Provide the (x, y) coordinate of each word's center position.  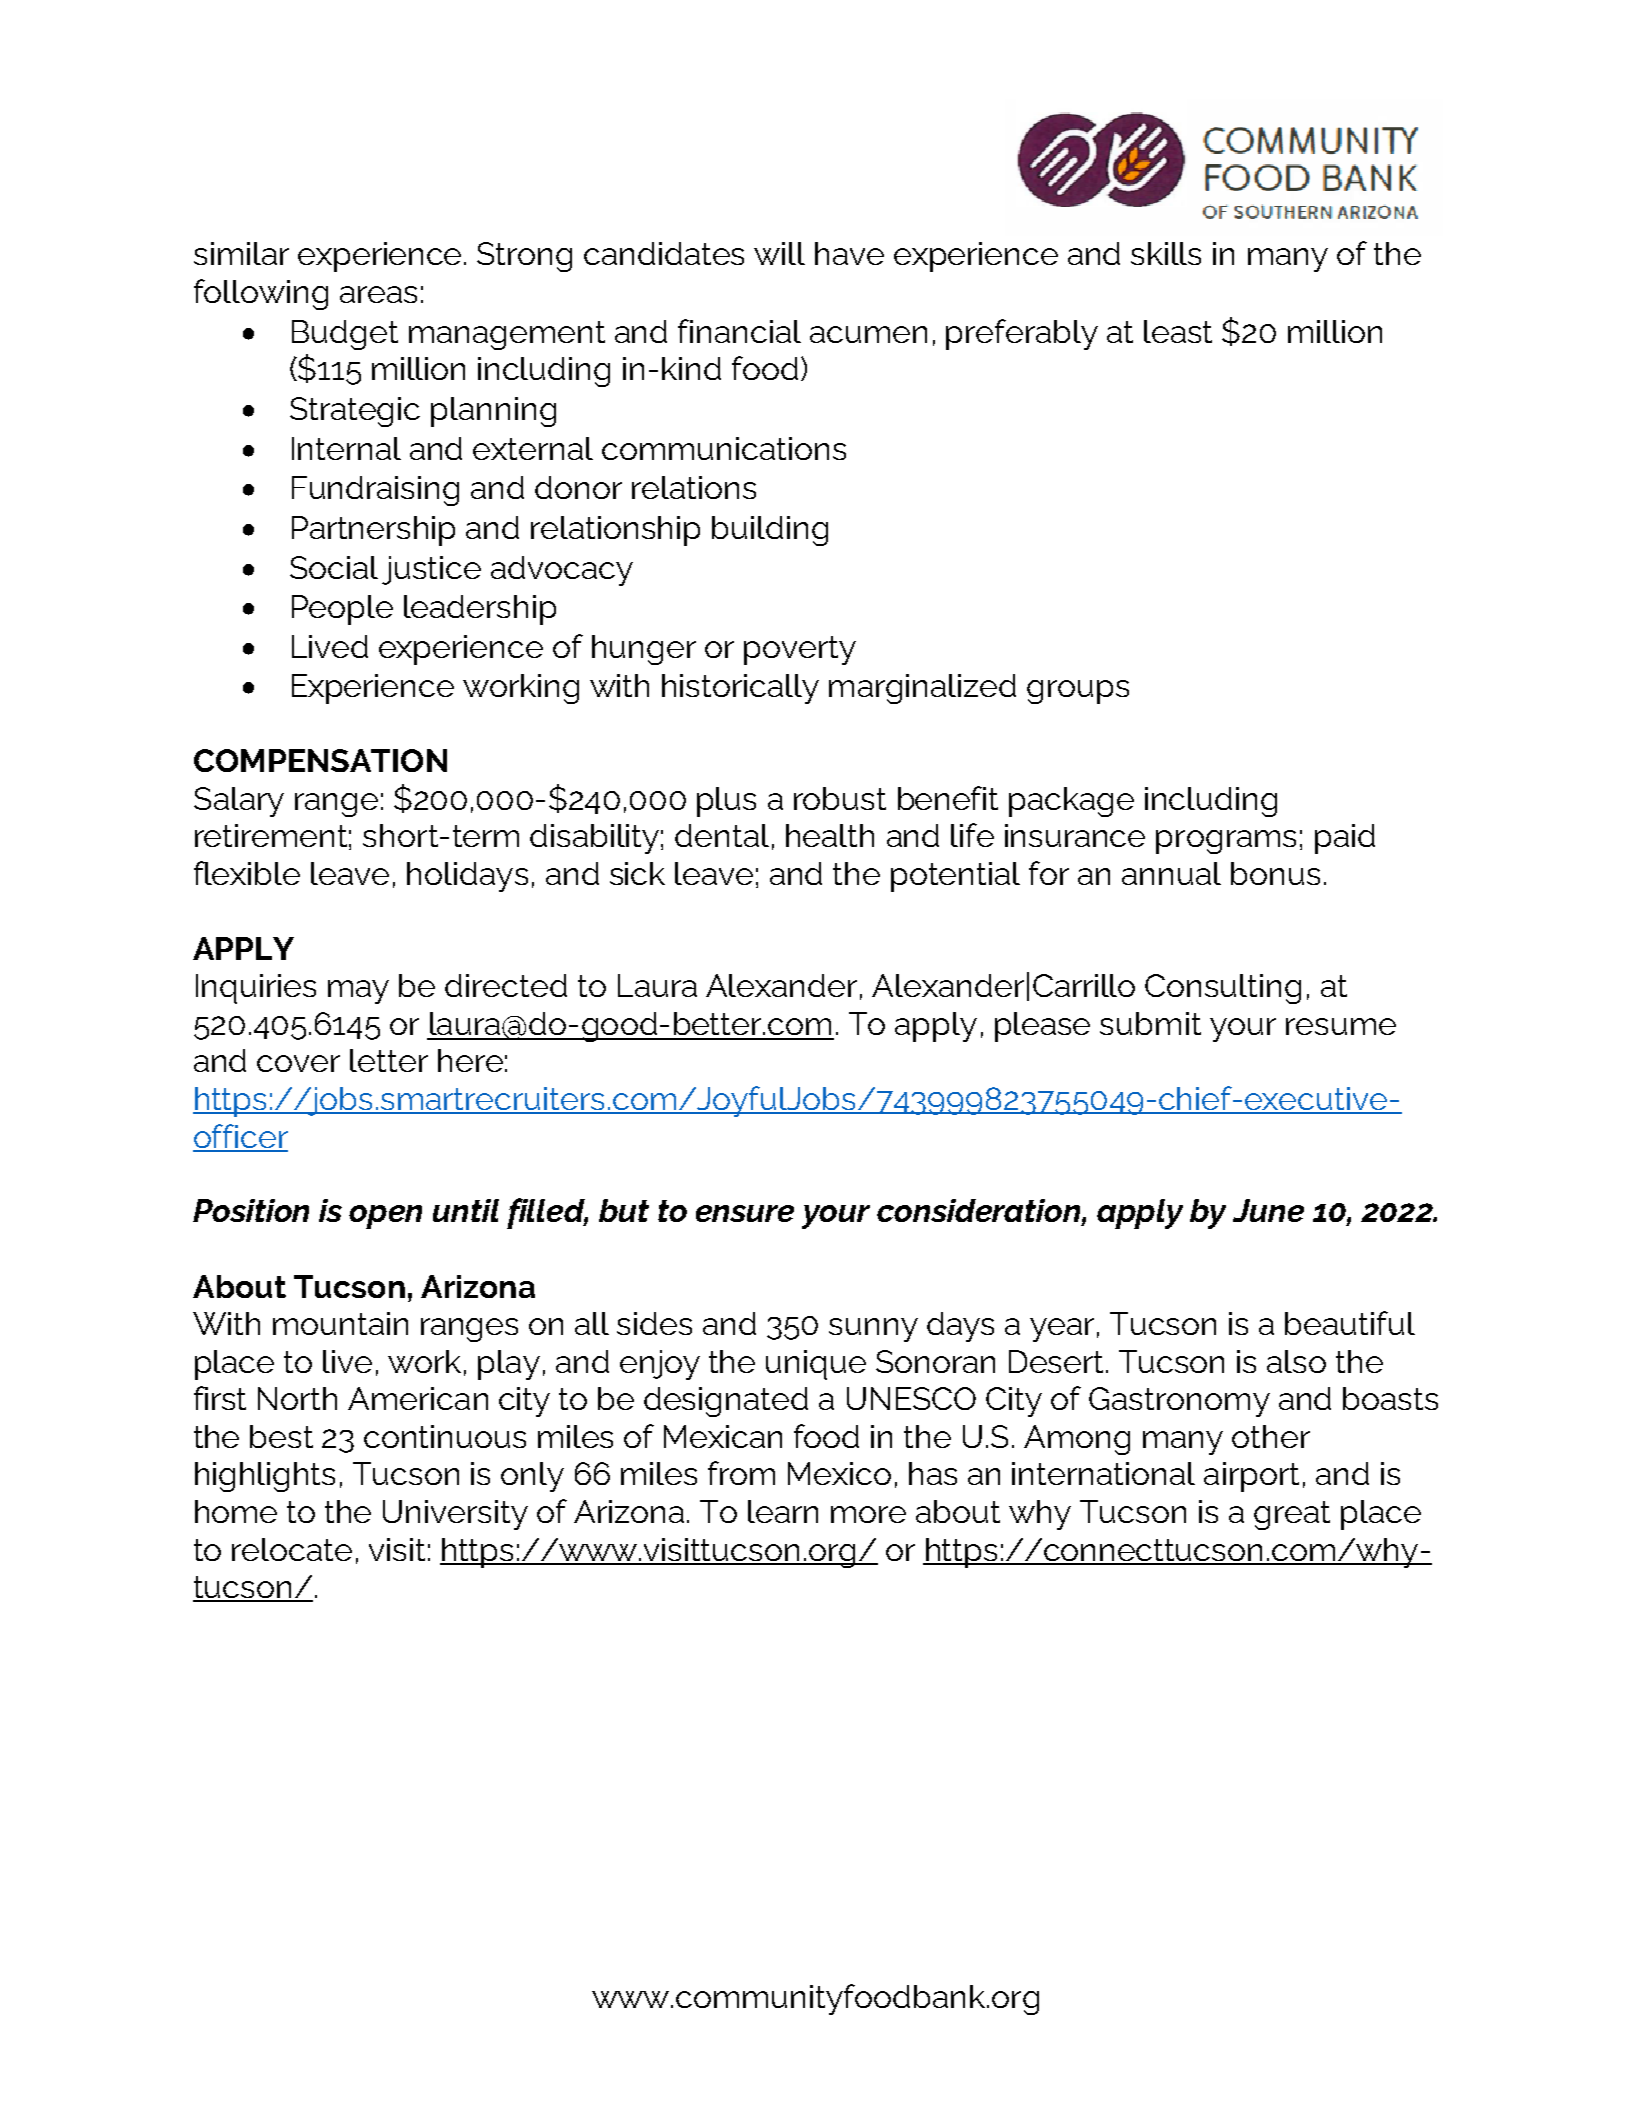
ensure (745, 1213)
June (1268, 1210)
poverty (800, 650)
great (1292, 1515)
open (385, 1217)
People (342, 610)
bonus (1275, 873)
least (1178, 331)
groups (1078, 692)
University (455, 1515)
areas (378, 294)
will (779, 253)
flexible (247, 873)
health (830, 835)
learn (783, 1511)
